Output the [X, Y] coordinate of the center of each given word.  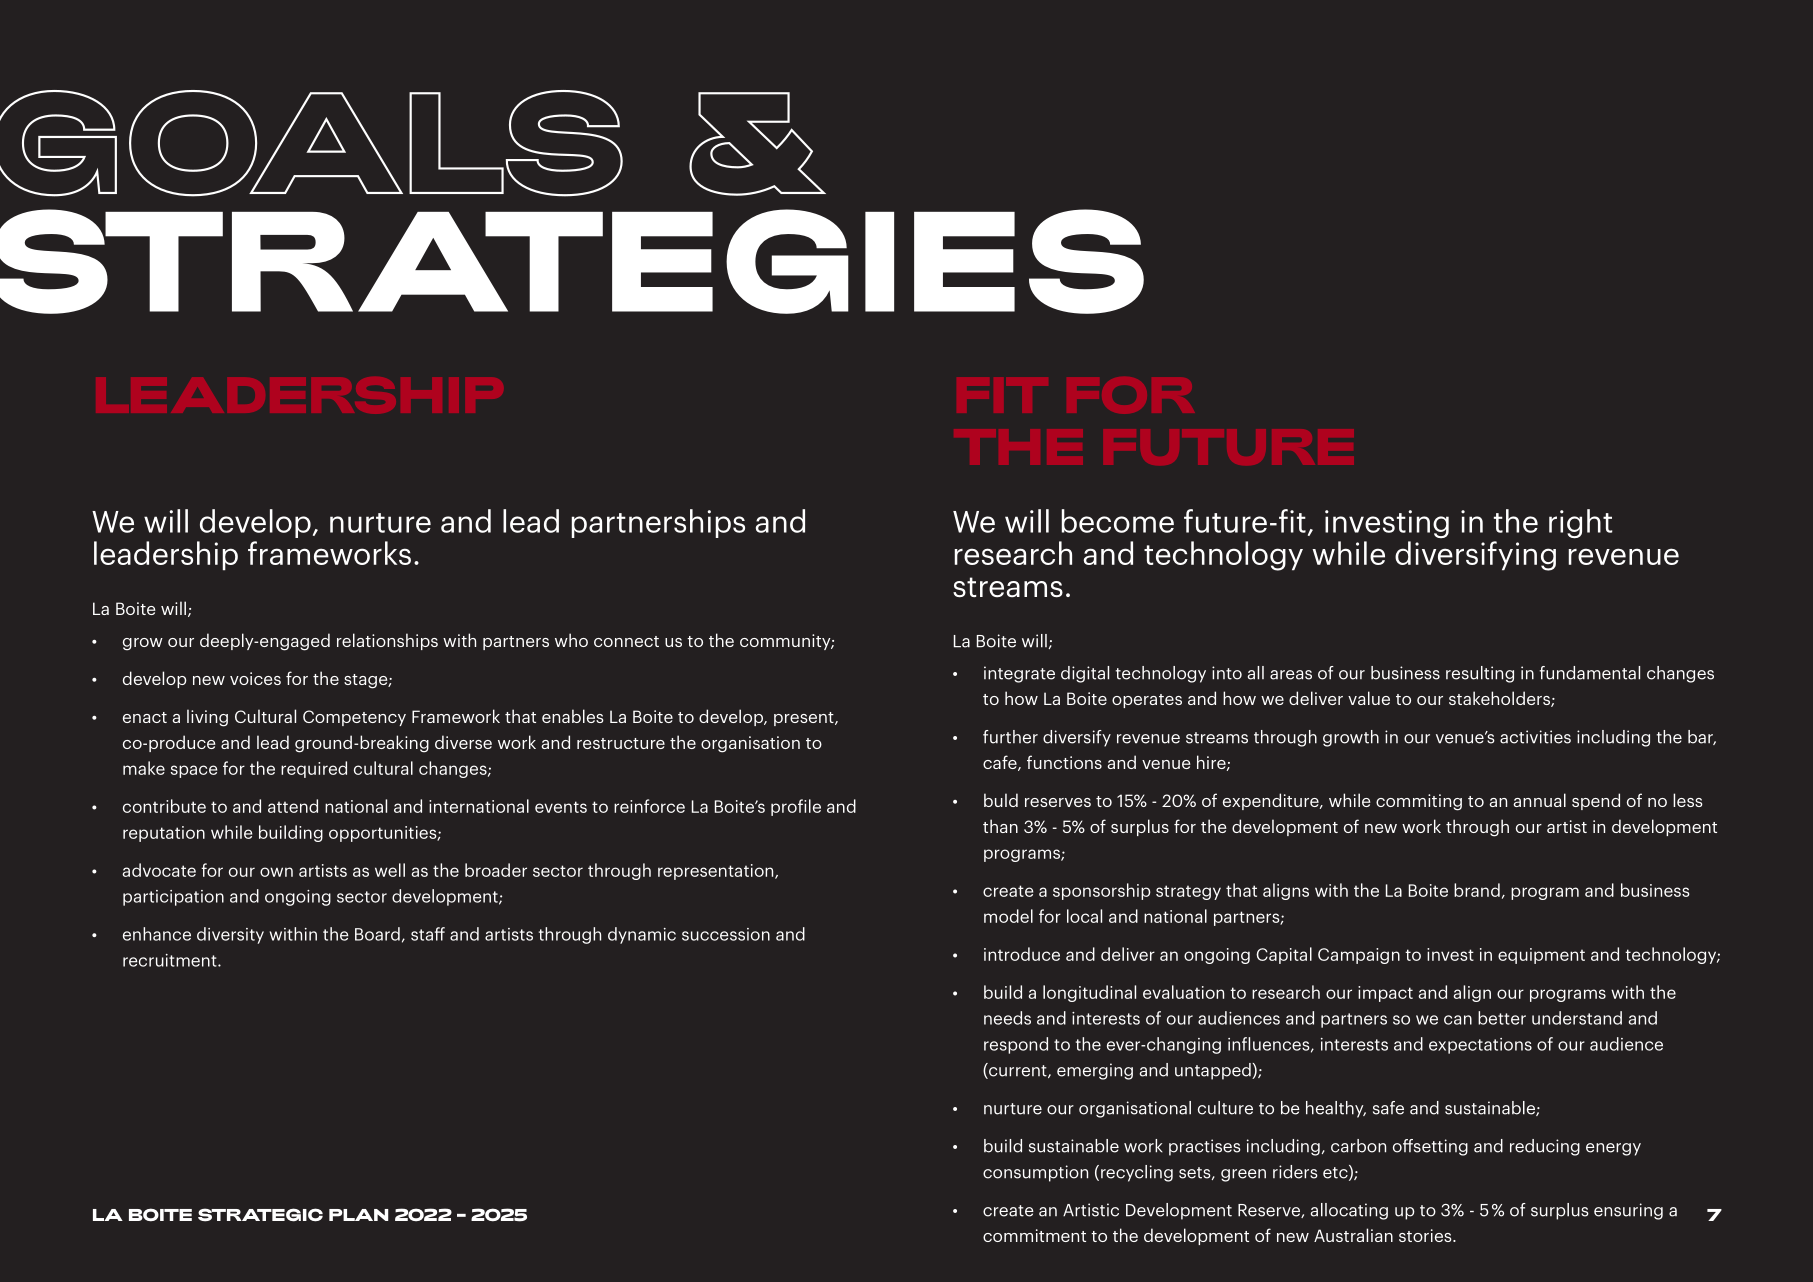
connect [626, 641]
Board [377, 934]
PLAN [358, 1215]
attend [293, 806]
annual [1539, 800]
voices [255, 678]
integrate [1019, 674]
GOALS [311, 143]
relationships [387, 641]
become [1118, 521]
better [1502, 1018]
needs [1007, 1018]
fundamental [1590, 673]
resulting [1480, 674]
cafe [1001, 763]
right [1580, 524]
